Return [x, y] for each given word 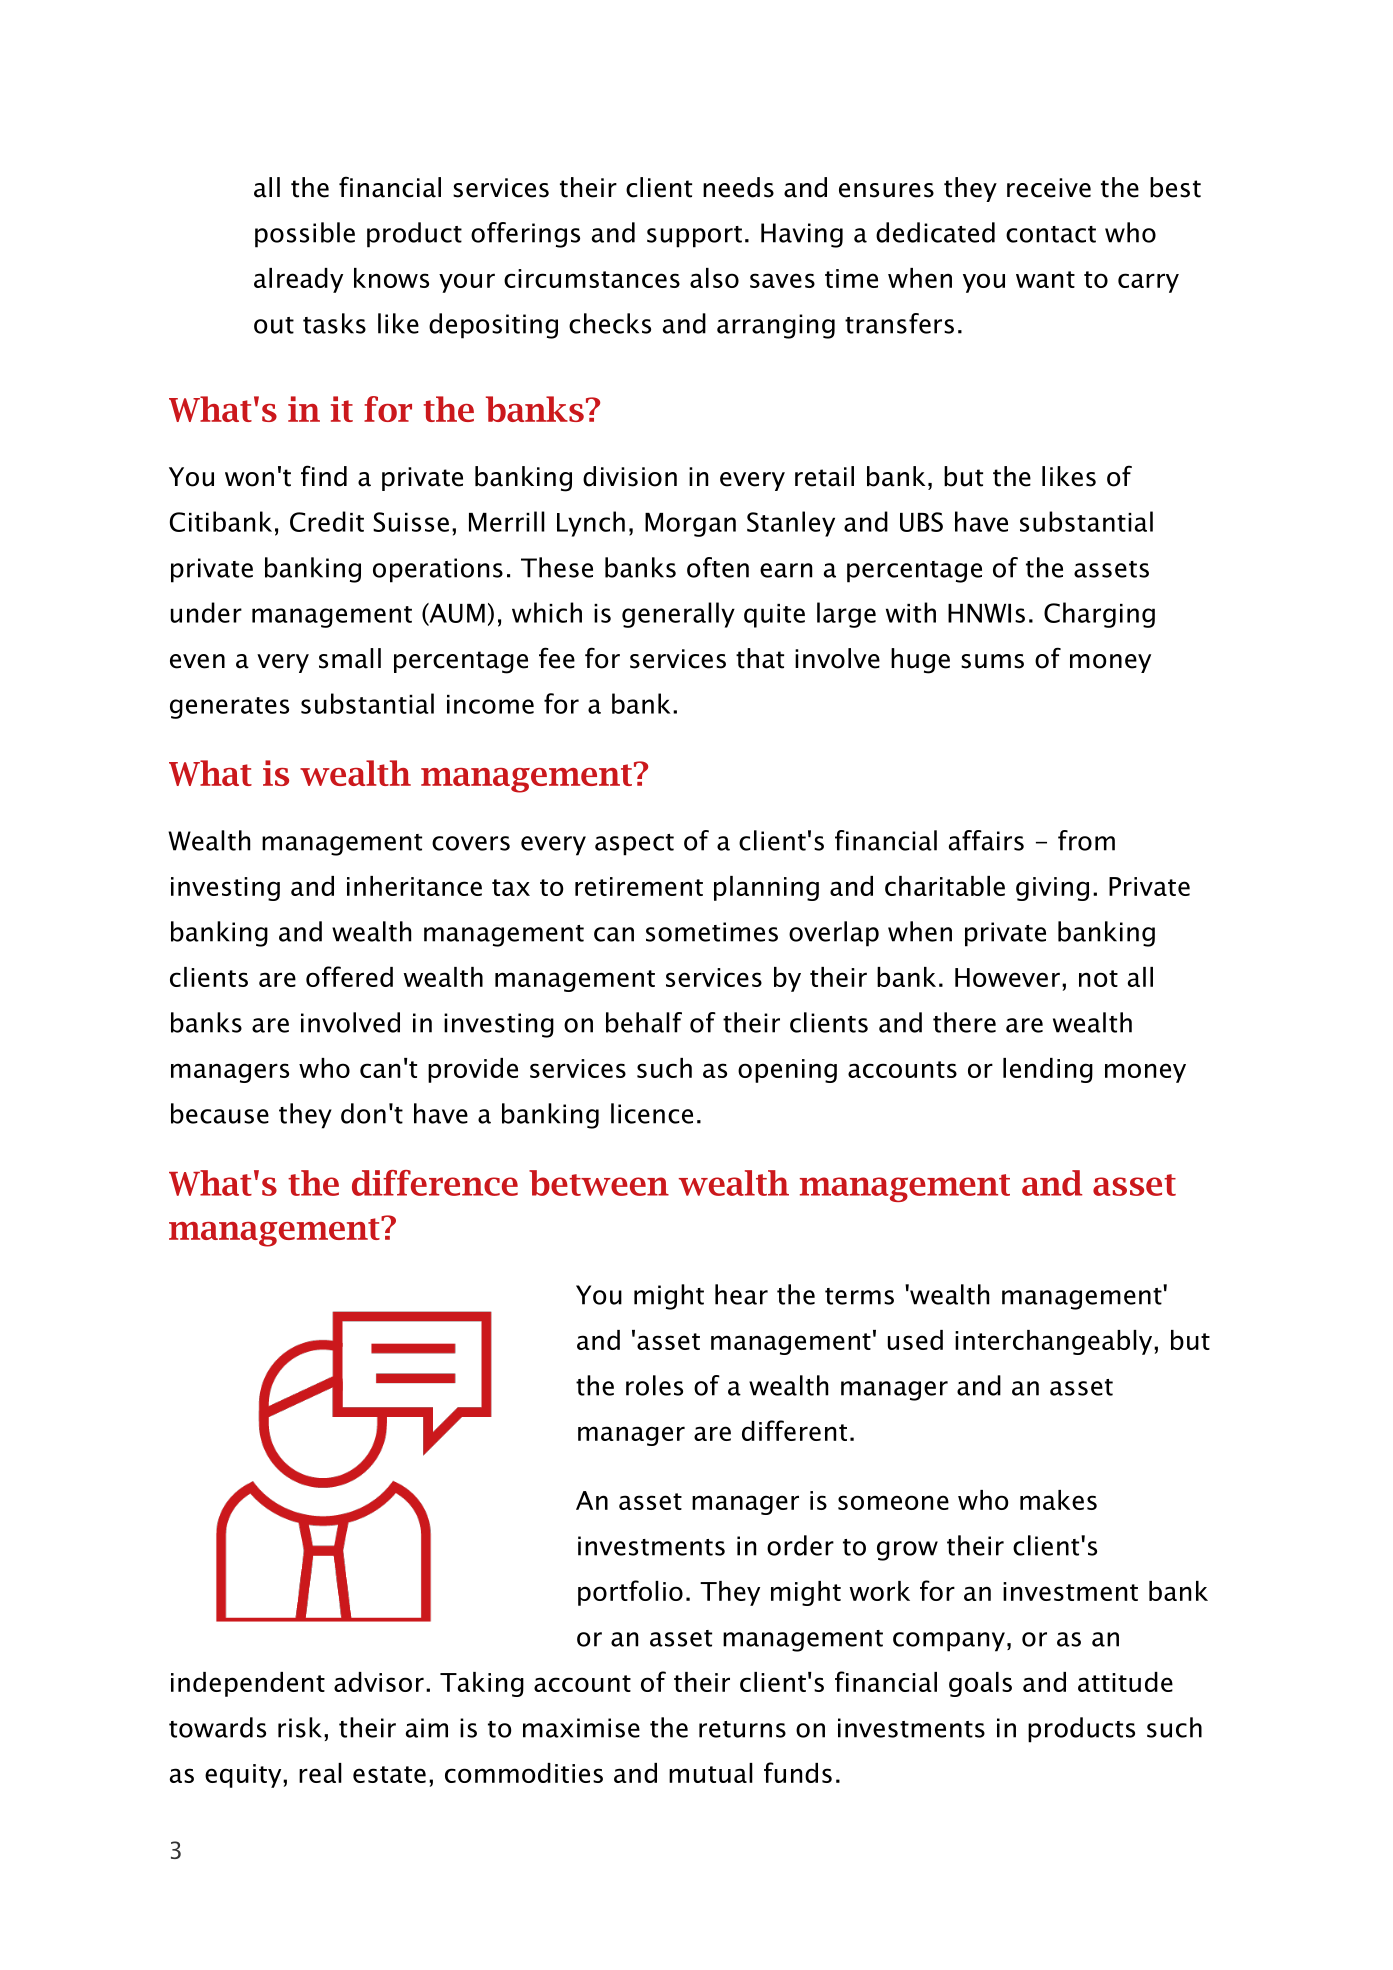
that [760, 658]
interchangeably [1053, 1342]
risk [300, 1727]
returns [742, 1729]
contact [1051, 234]
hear [741, 1294]
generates [229, 708]
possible [305, 235]
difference [435, 1183]
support [694, 237]
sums [992, 661]
